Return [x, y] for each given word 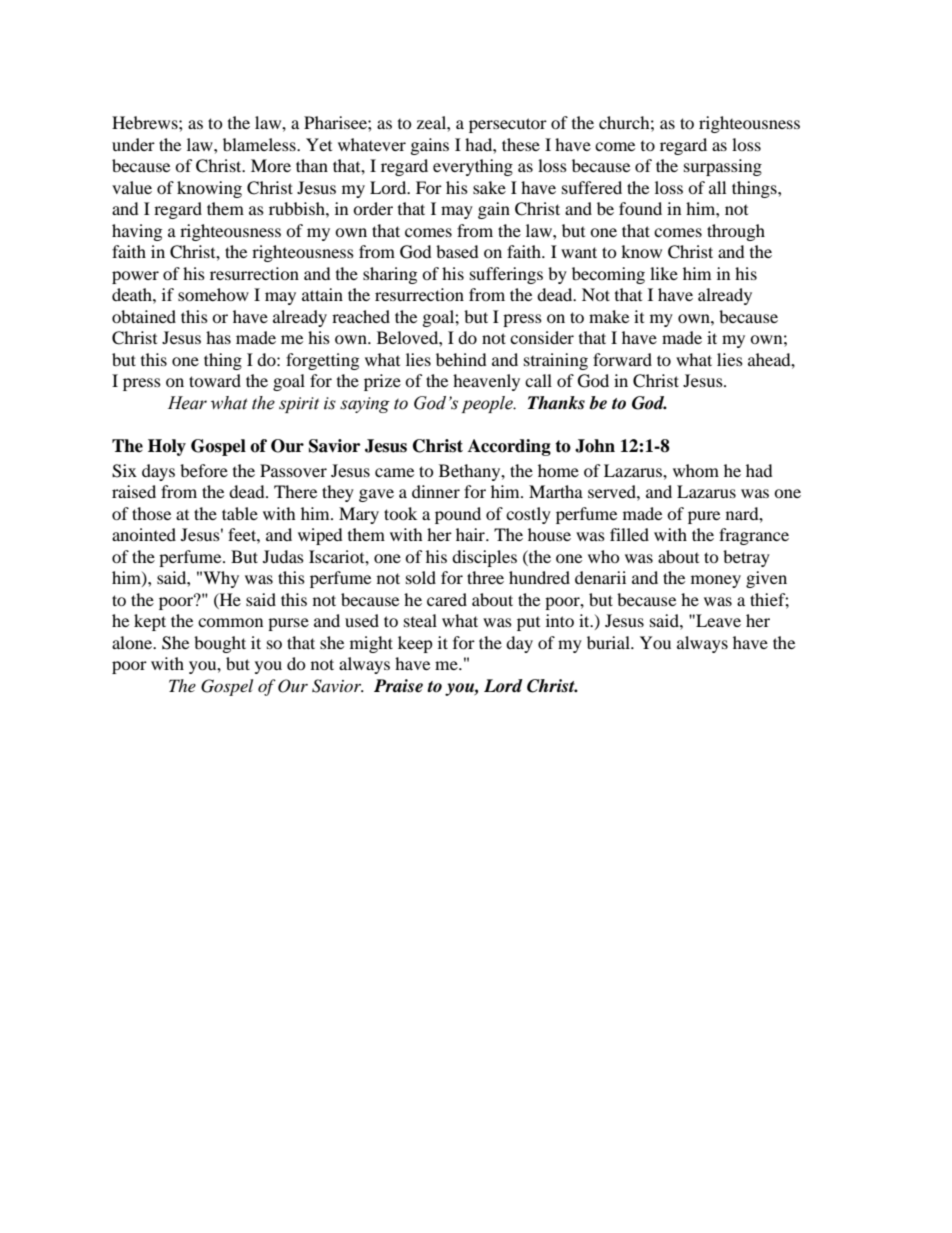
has [218, 337]
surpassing [723, 167]
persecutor [508, 125]
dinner [436, 491]
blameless [260, 144]
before [204, 470]
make [609, 316]
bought [220, 644]
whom [696, 470]
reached [361, 316]
